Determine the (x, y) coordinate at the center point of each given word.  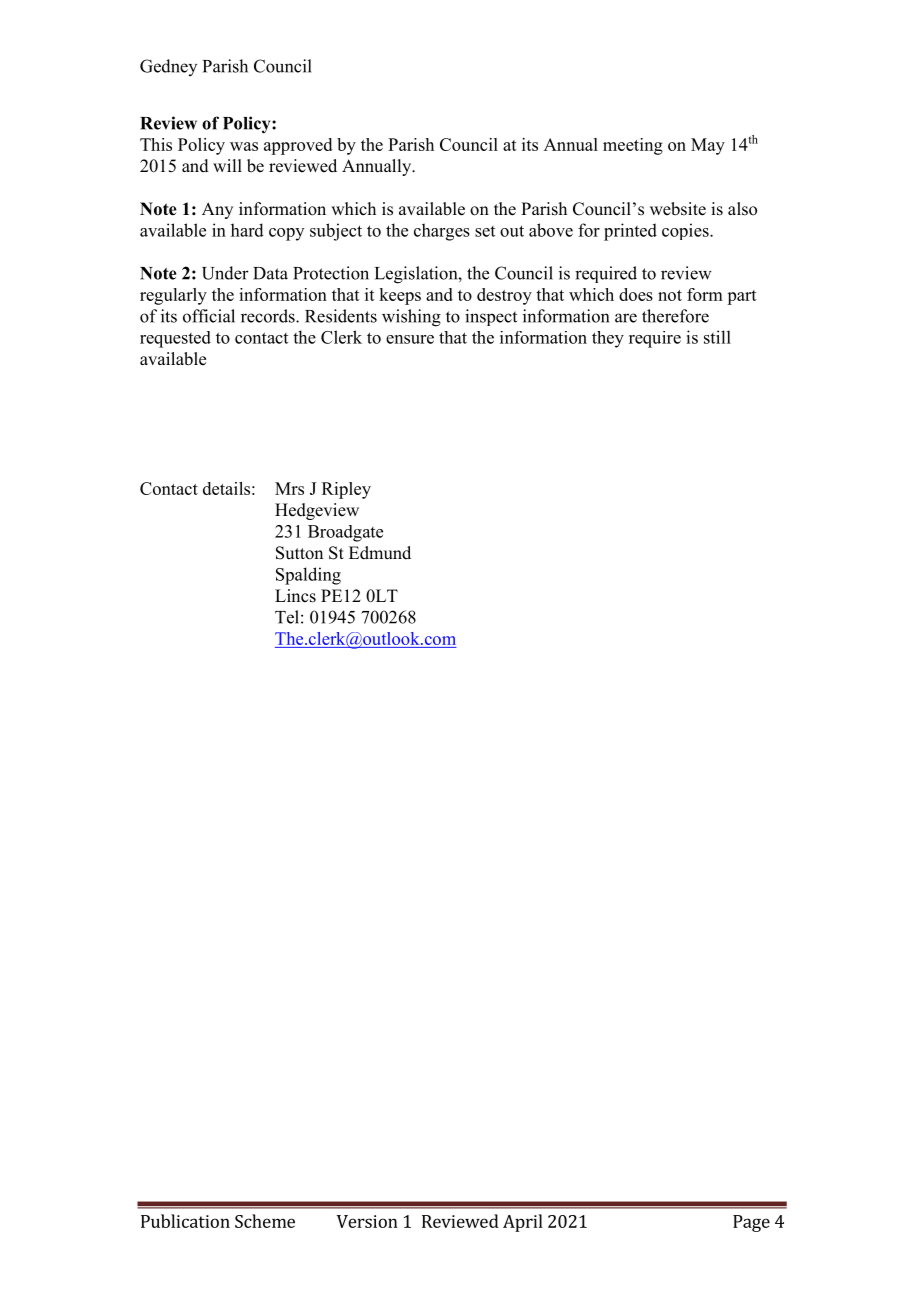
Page (751, 1223)
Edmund (380, 553)
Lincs (295, 596)
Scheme (265, 1221)
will (227, 165)
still (717, 337)
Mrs (289, 488)
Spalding (308, 576)
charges (442, 232)
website (678, 209)
